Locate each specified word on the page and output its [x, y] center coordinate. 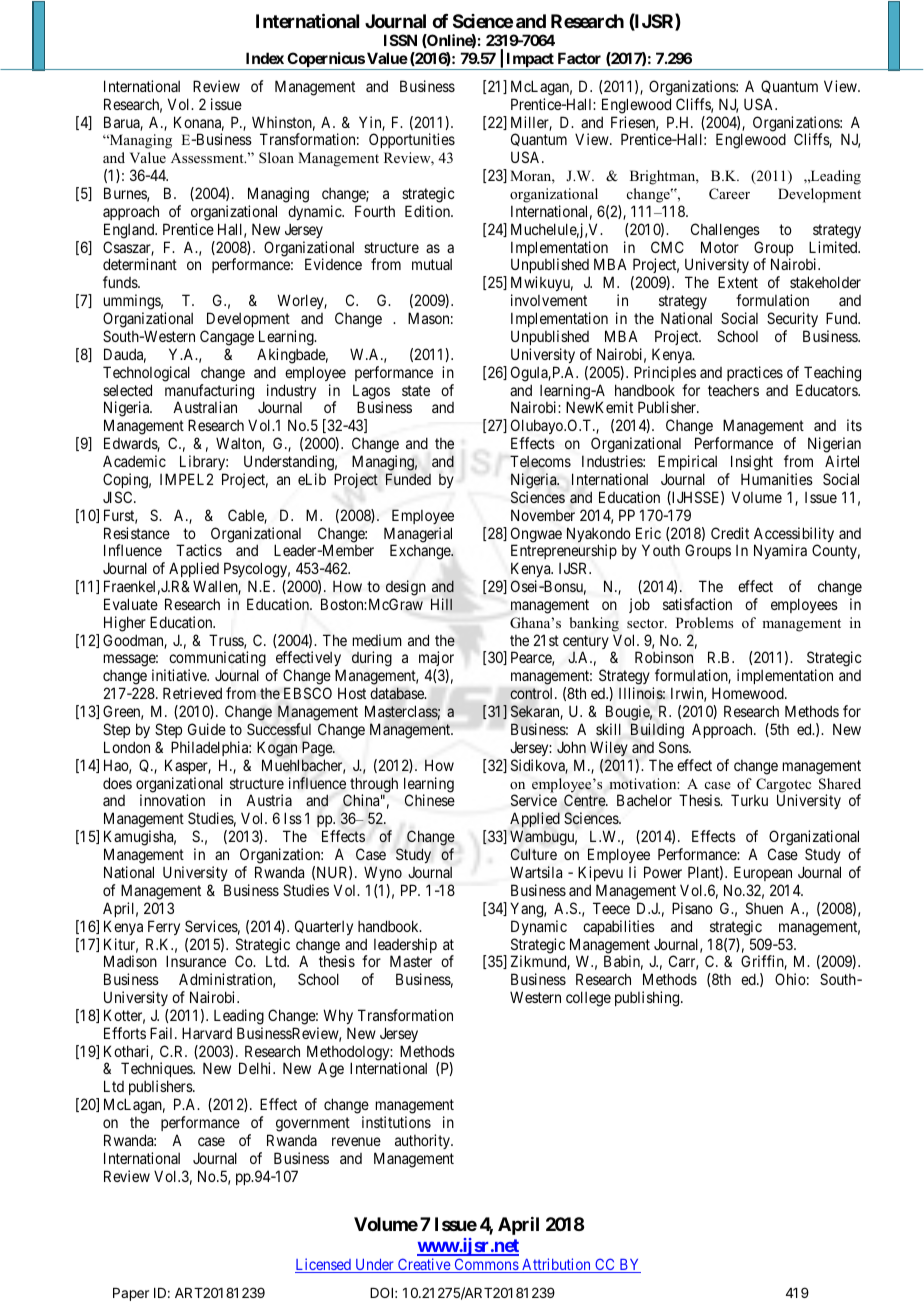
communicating [217, 660]
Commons [486, 1265]
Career [729, 194]
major [436, 660]
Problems [704, 623]
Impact [530, 61]
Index [265, 58]
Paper [131, 1294]
